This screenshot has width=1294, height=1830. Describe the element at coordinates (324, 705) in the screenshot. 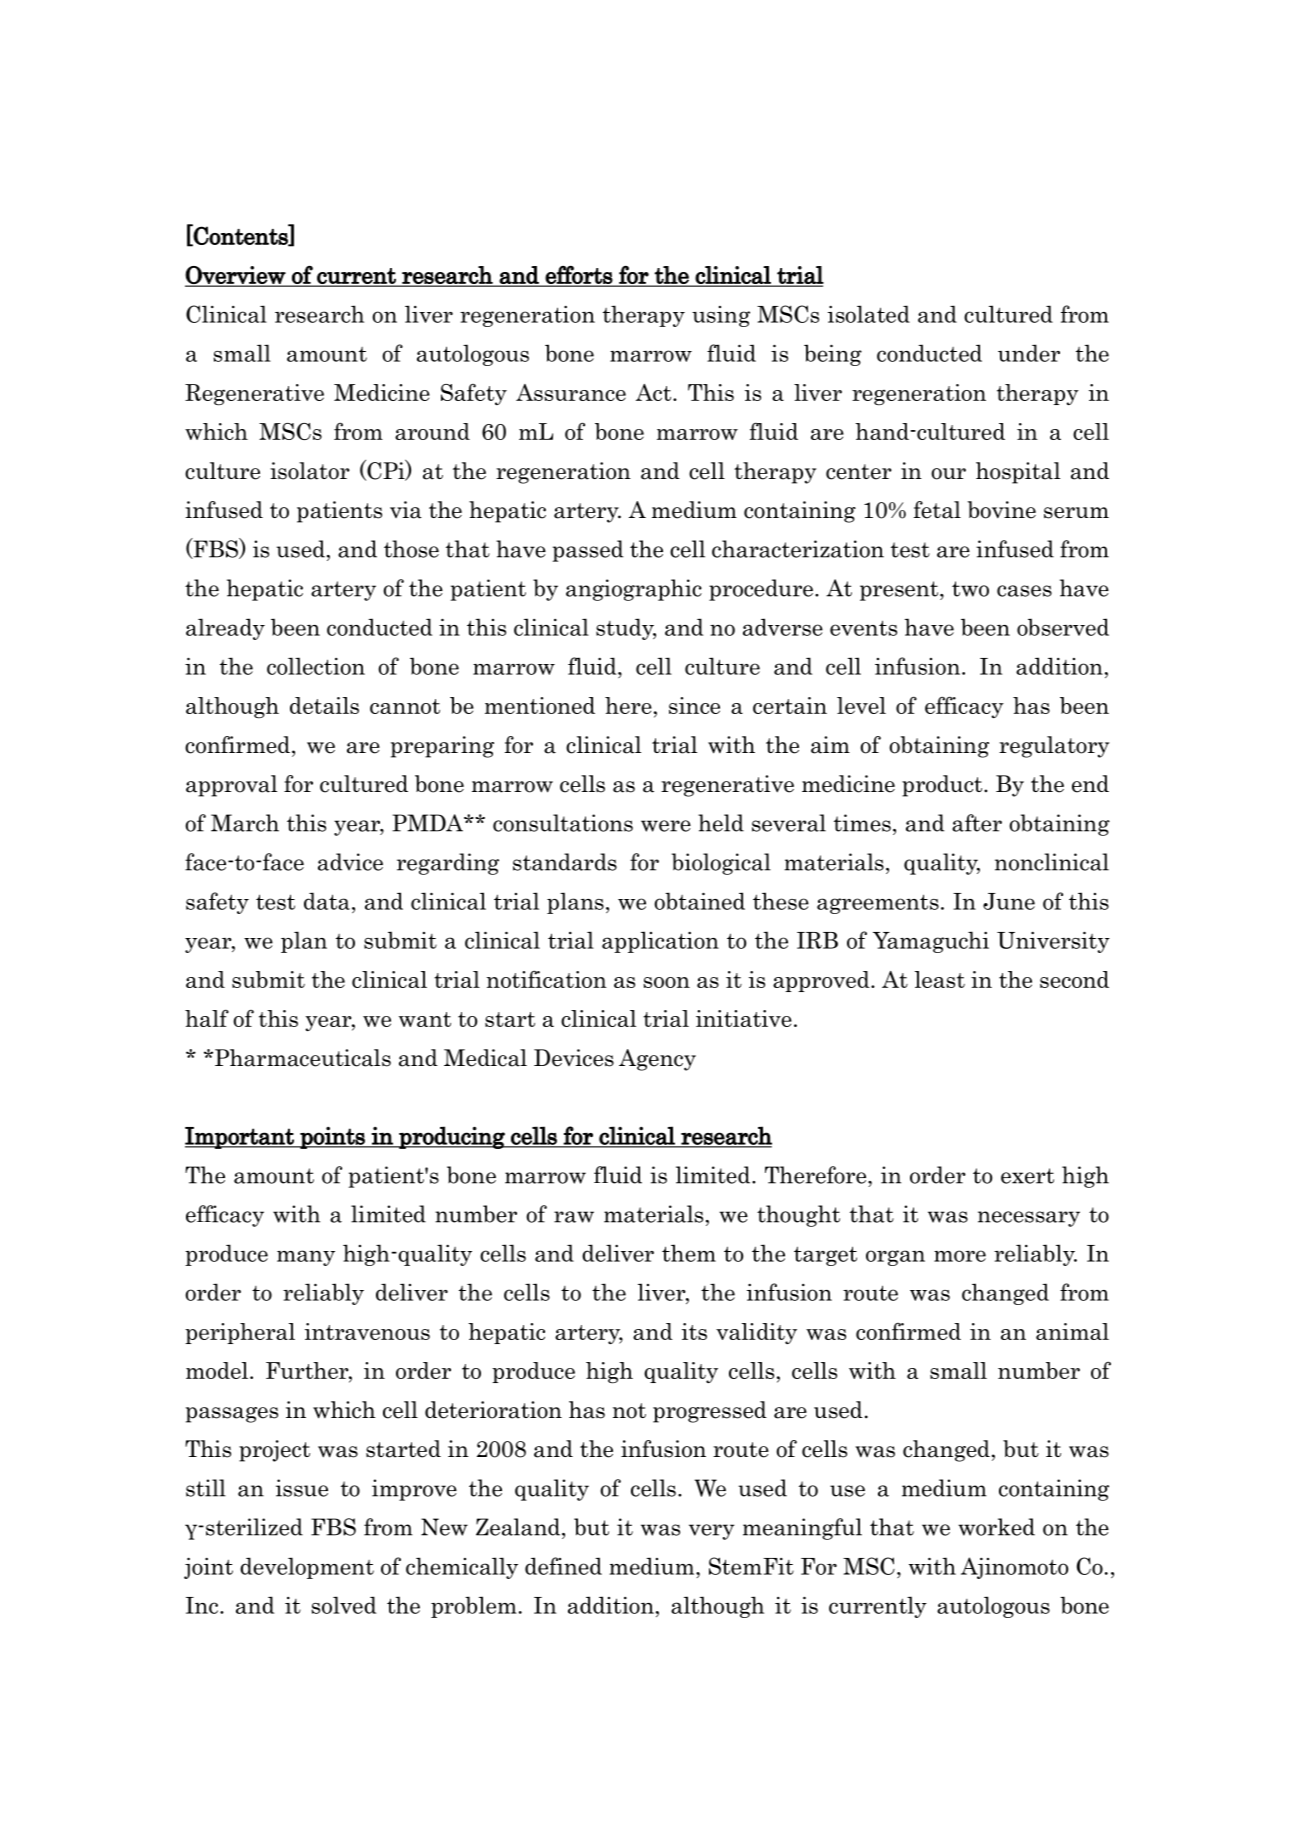

I see `details` at that location.
